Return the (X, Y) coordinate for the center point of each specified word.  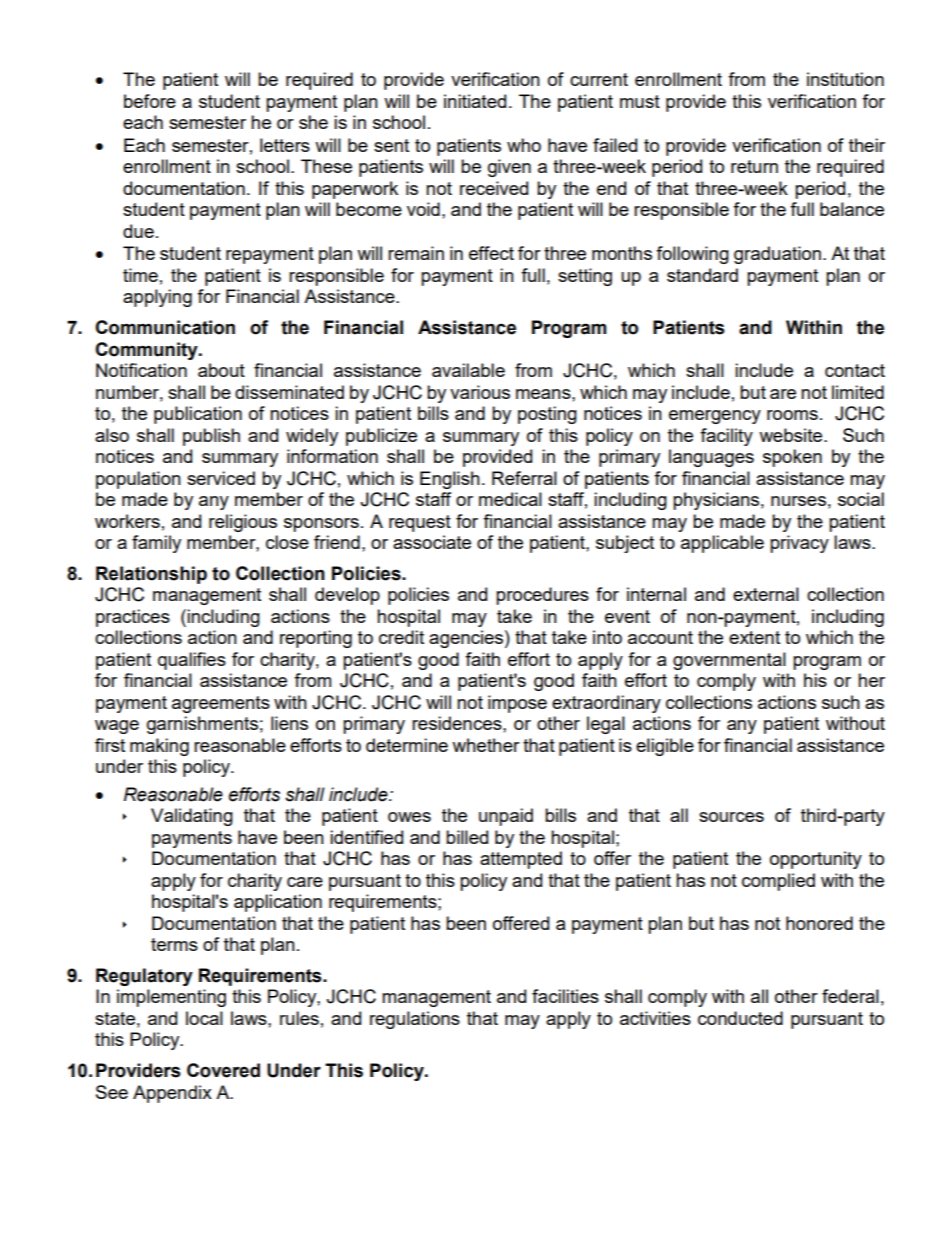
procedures (542, 596)
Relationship (151, 575)
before (150, 101)
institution (845, 79)
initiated (475, 101)
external (766, 594)
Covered (223, 1070)
